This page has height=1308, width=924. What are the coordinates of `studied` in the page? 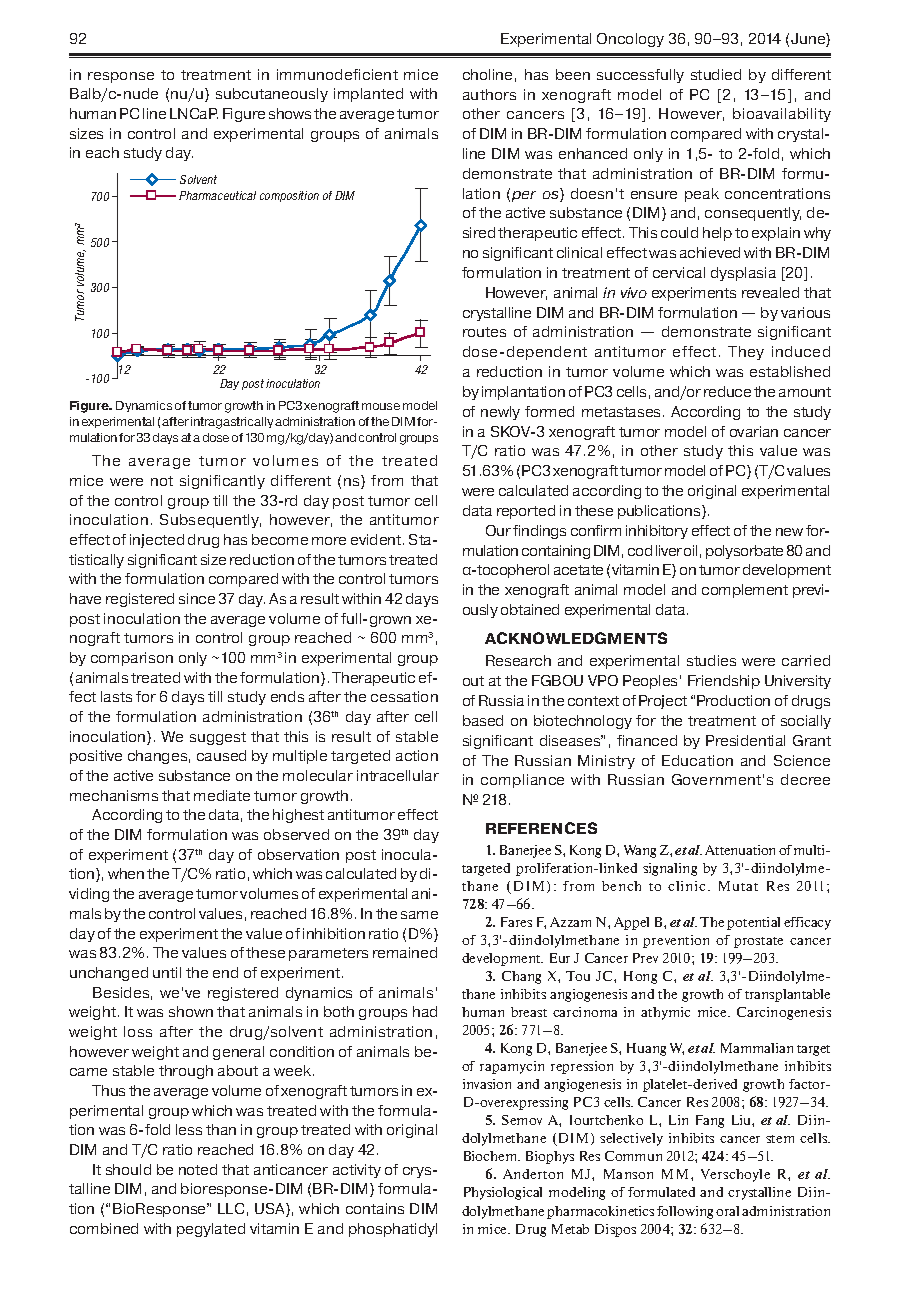 It's located at (716, 74).
